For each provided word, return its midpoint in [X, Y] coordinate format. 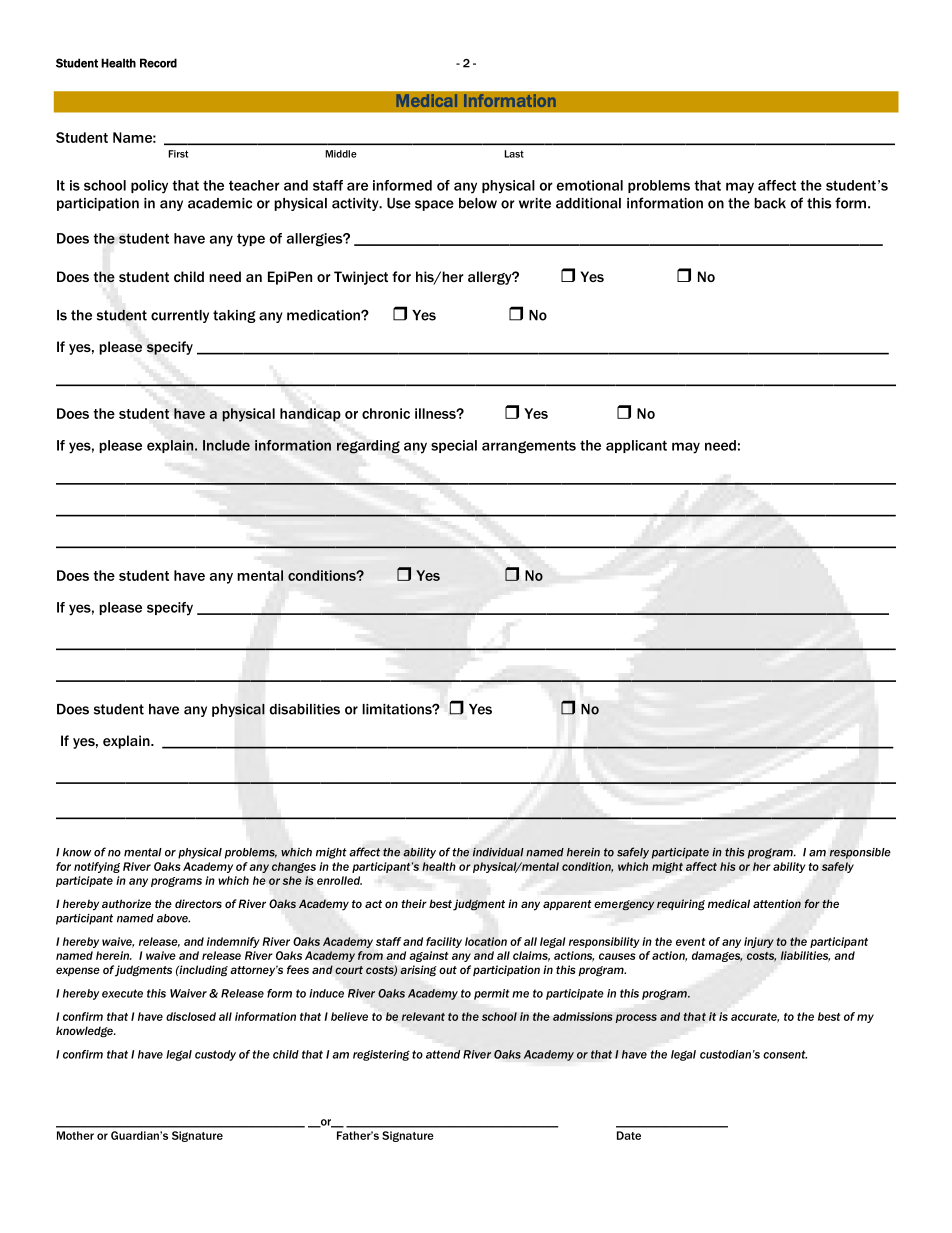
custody [215, 1055]
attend [443, 1054]
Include [226, 445]
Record [158, 63]
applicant [636, 446]
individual [498, 852]
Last [514, 154]
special [454, 446]
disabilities [305, 709]
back [770, 203]
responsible [860, 853]
